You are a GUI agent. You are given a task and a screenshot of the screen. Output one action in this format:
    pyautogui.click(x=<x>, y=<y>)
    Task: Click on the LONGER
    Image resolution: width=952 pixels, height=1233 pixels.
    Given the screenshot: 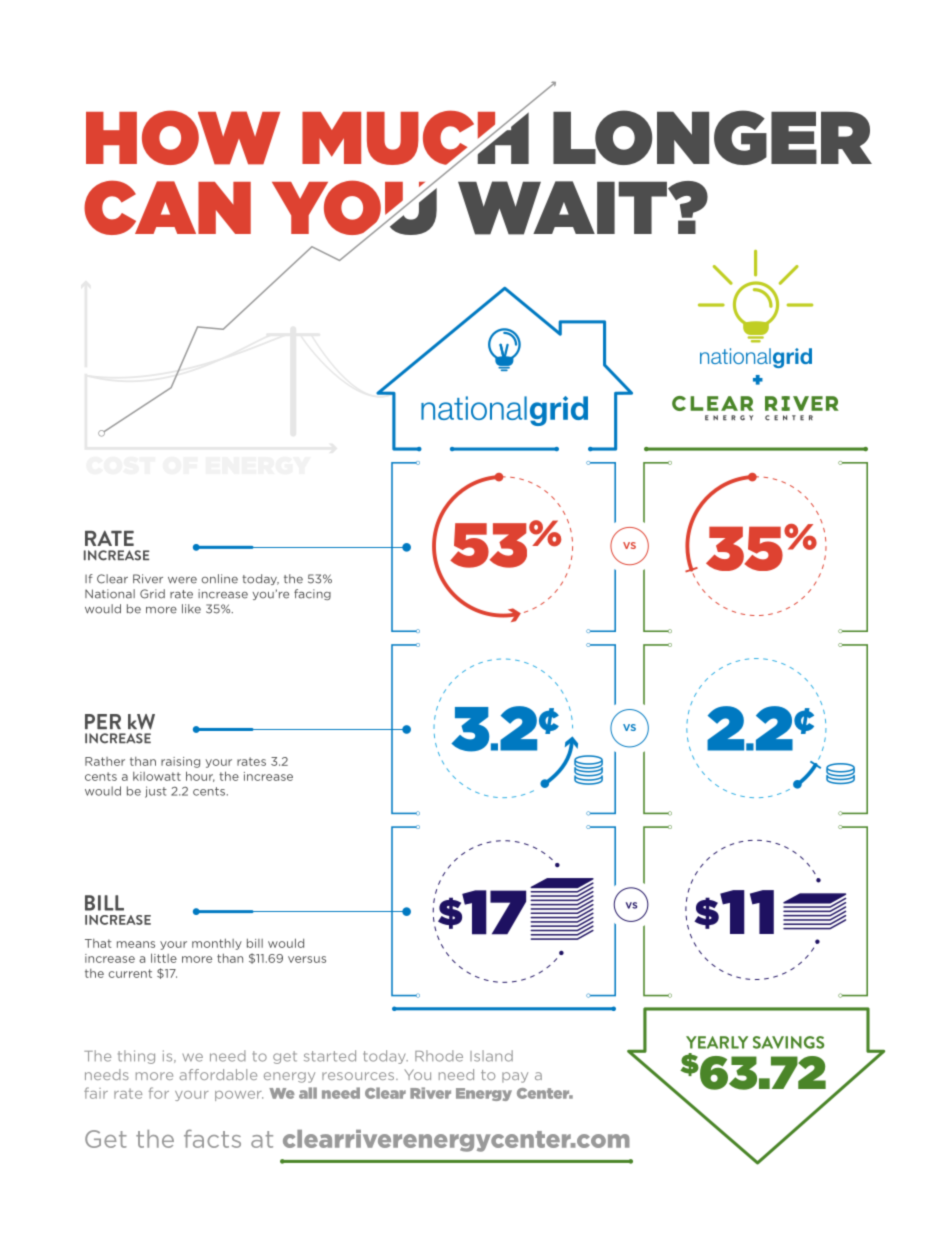 What is the action you would take?
    pyautogui.click(x=712, y=137)
